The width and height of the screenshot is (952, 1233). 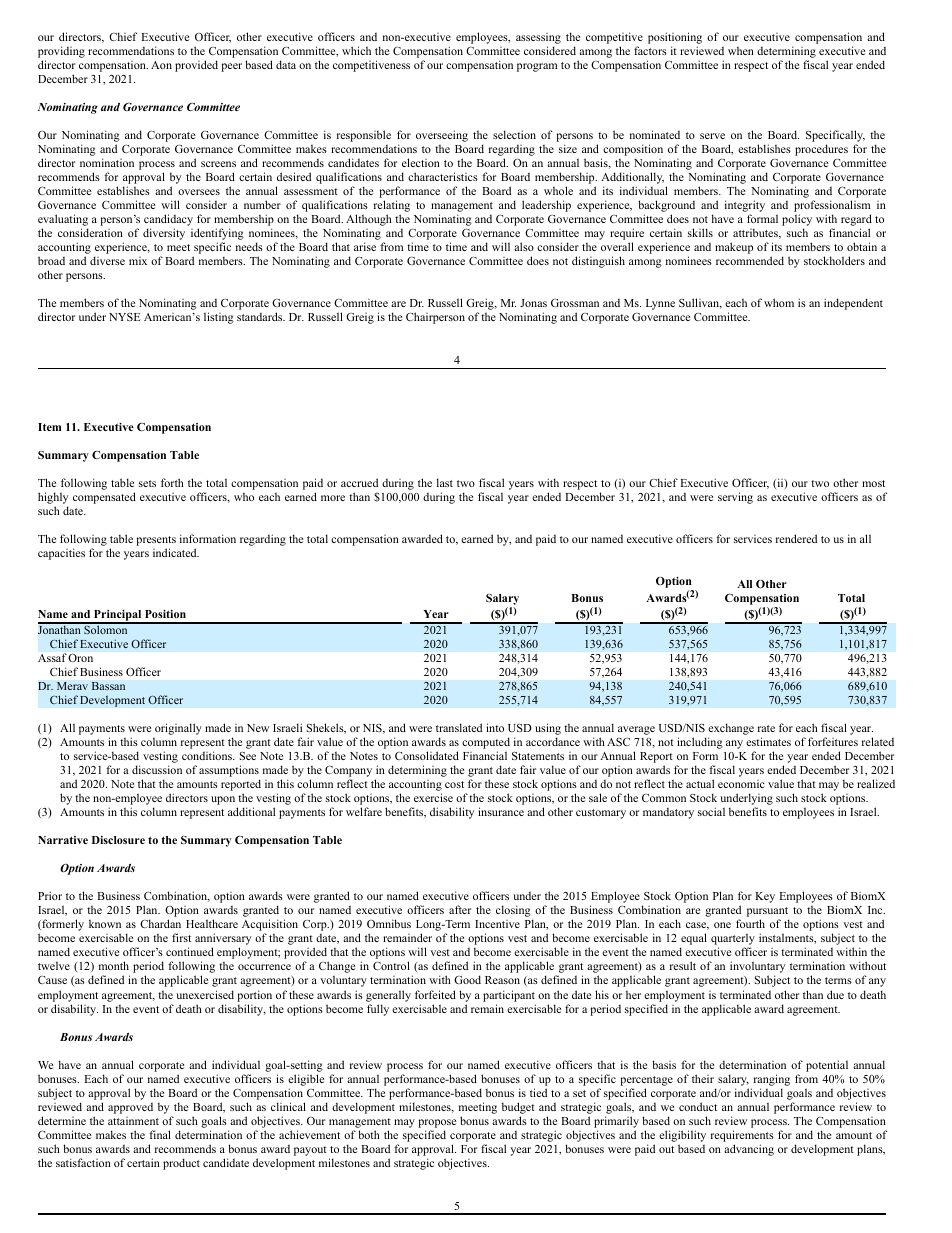 What do you see at coordinates (768, 913) in the screenshot?
I see `pursuant` at bounding box center [768, 913].
